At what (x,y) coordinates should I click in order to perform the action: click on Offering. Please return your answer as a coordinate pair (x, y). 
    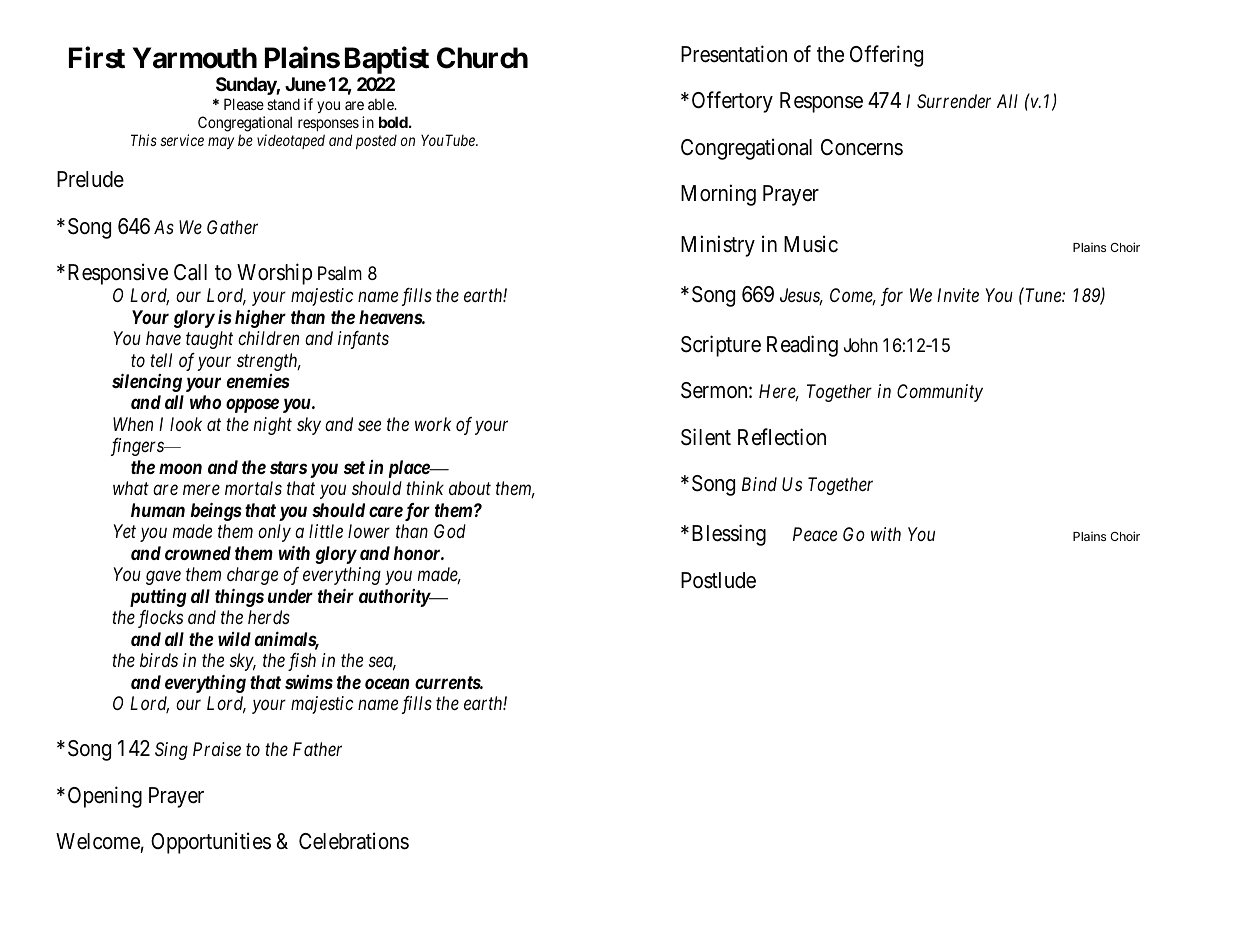
    Looking at the image, I should click on (886, 56).
